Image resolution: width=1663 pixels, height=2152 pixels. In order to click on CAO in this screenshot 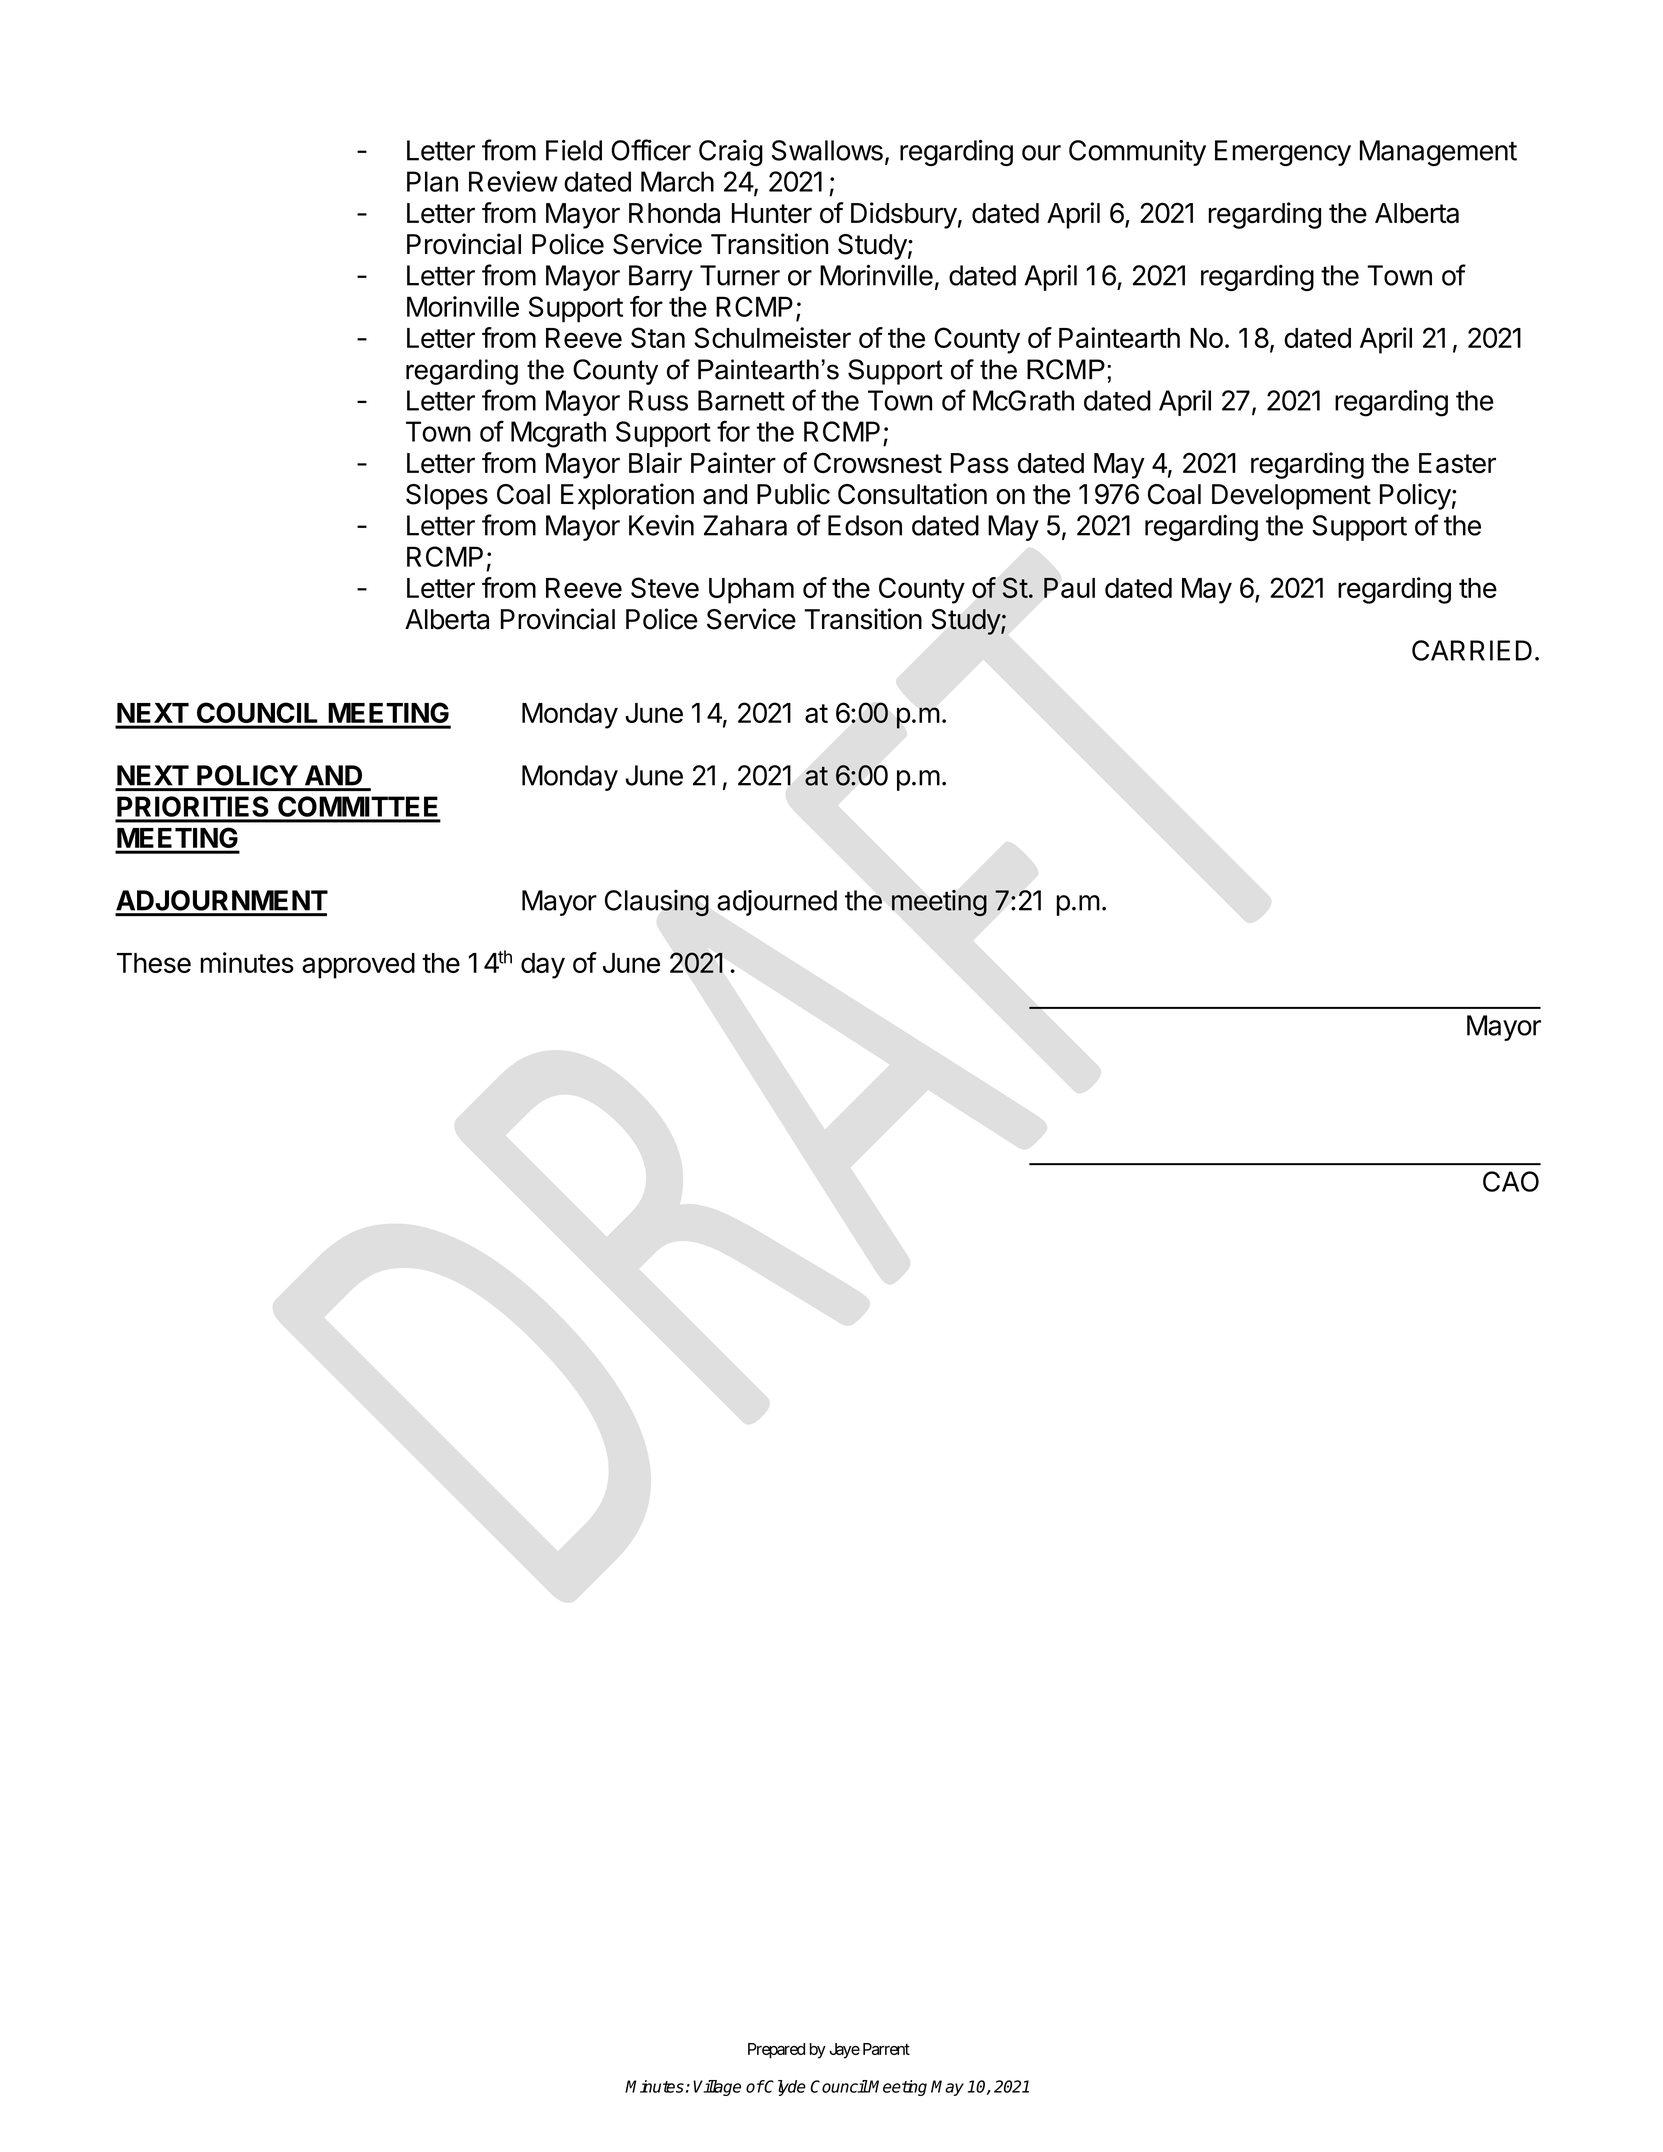, I will do `click(1511, 1181)`.
